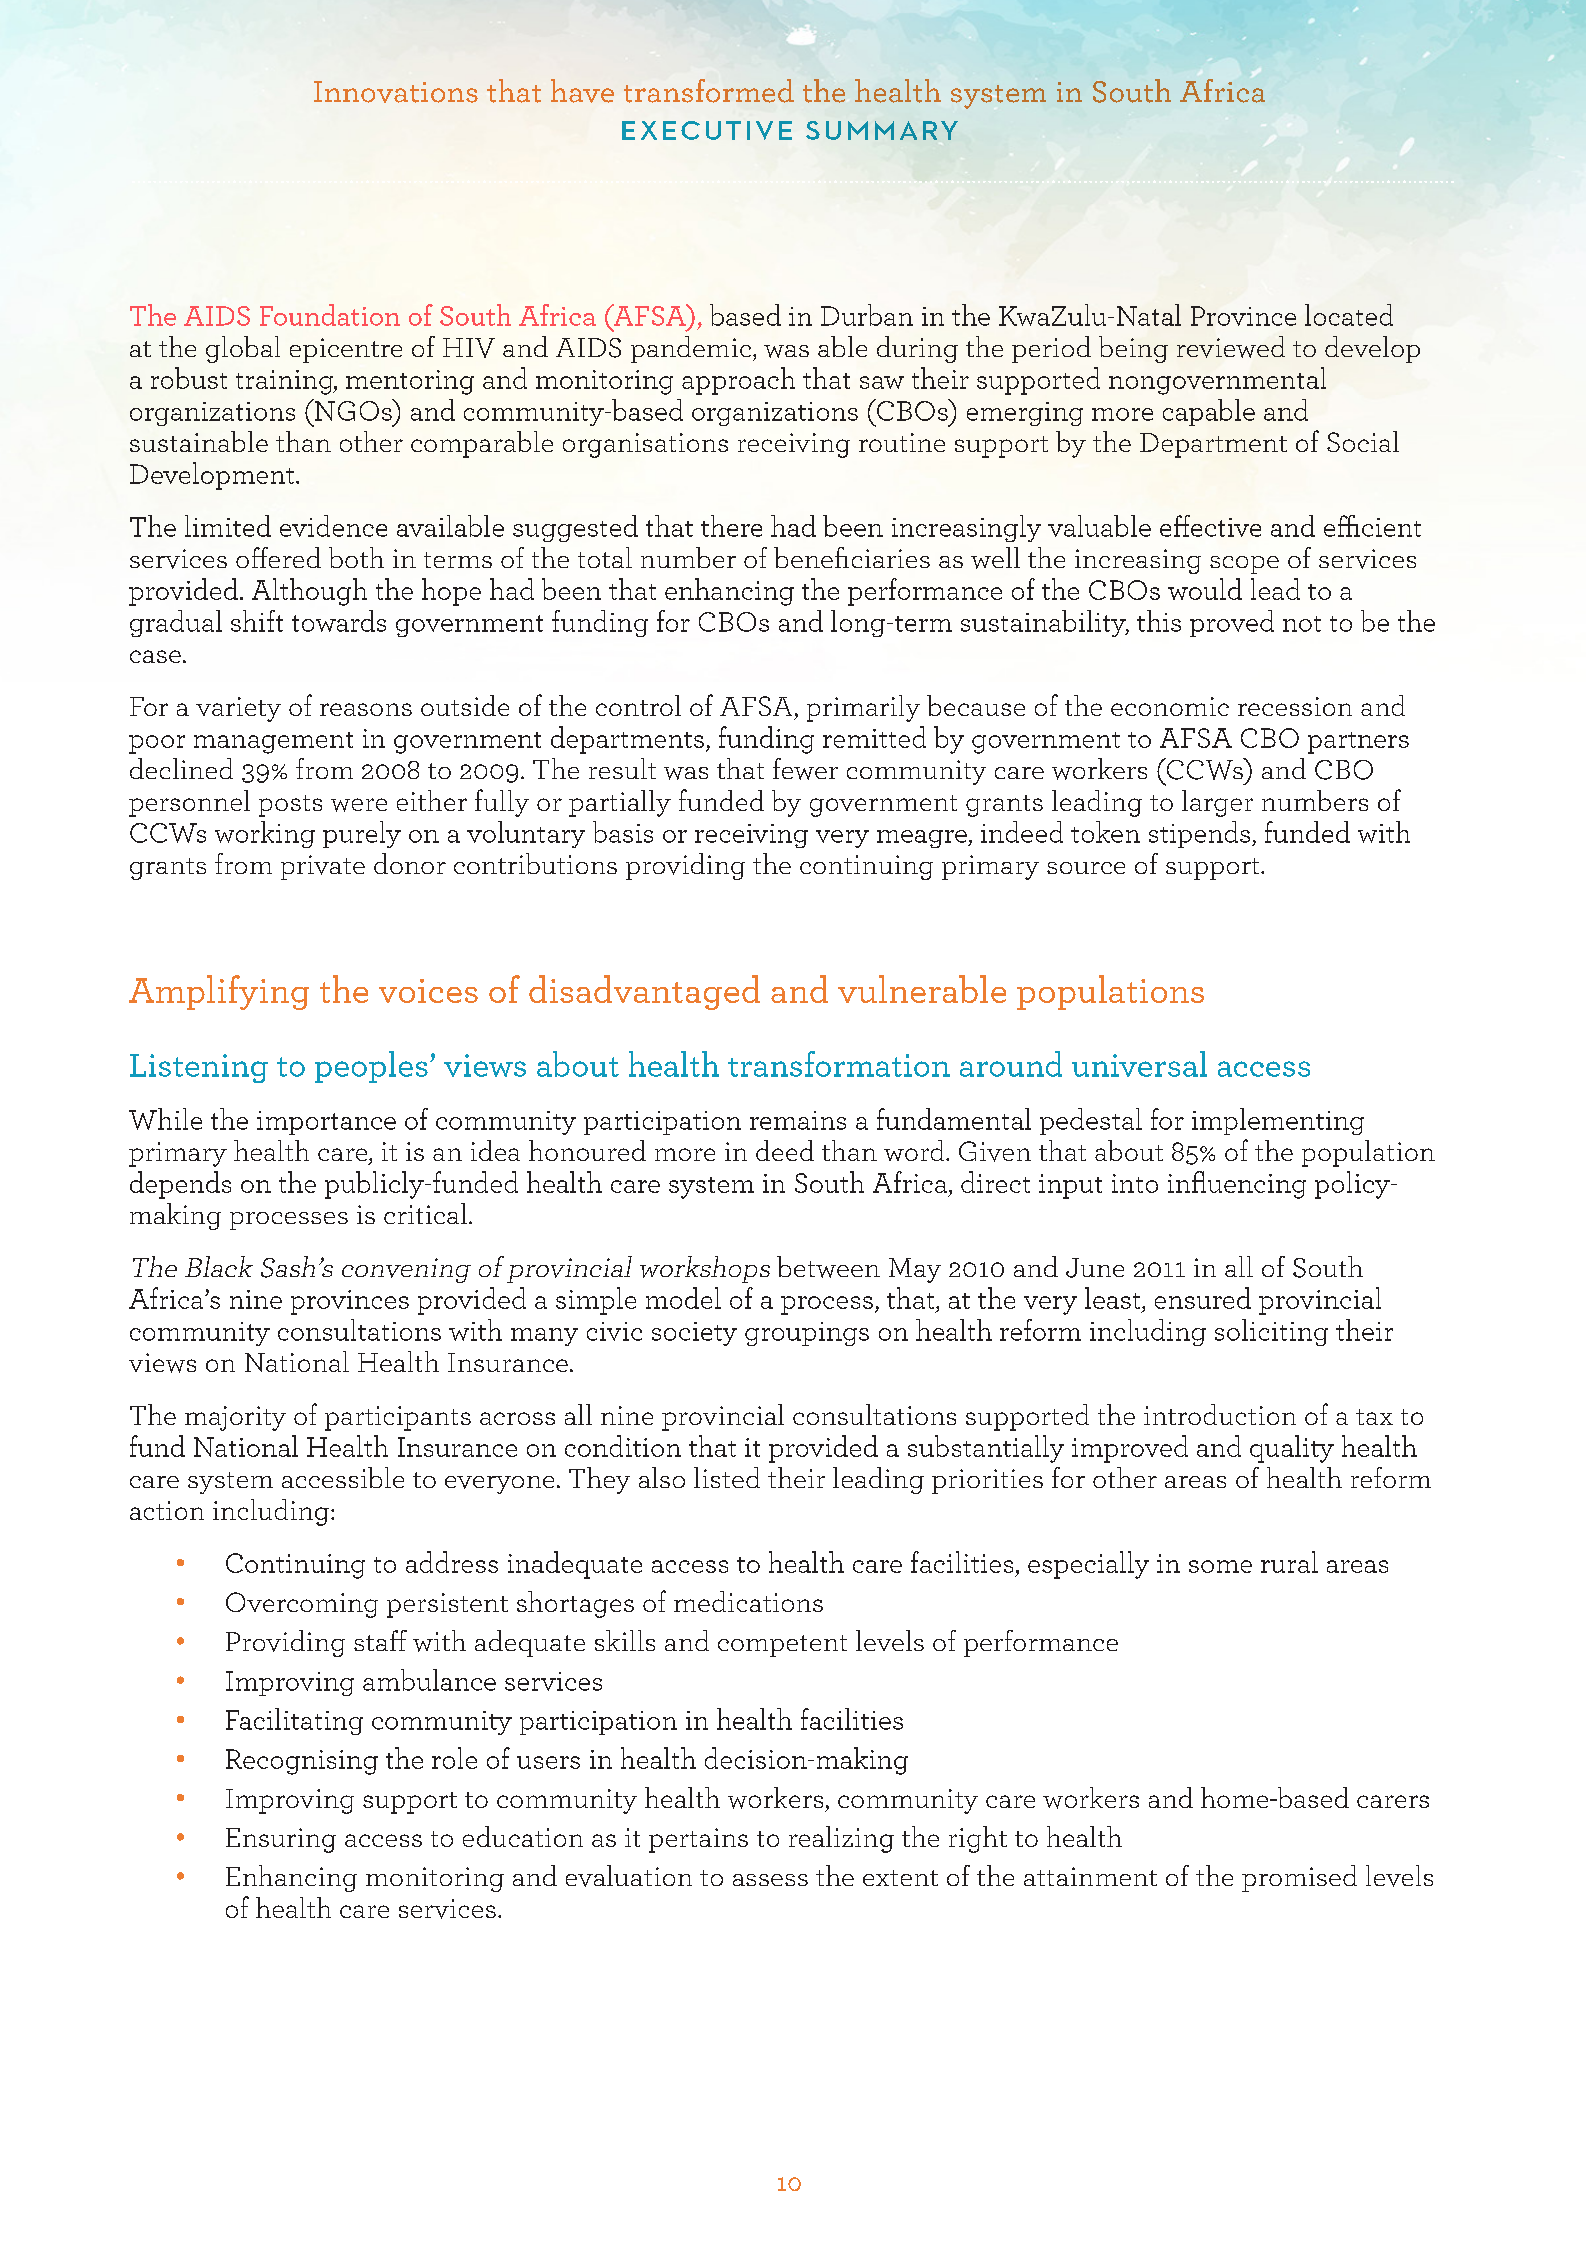 The height and width of the page is (2243, 1586). I want to click on universal, so click(1139, 1064).
